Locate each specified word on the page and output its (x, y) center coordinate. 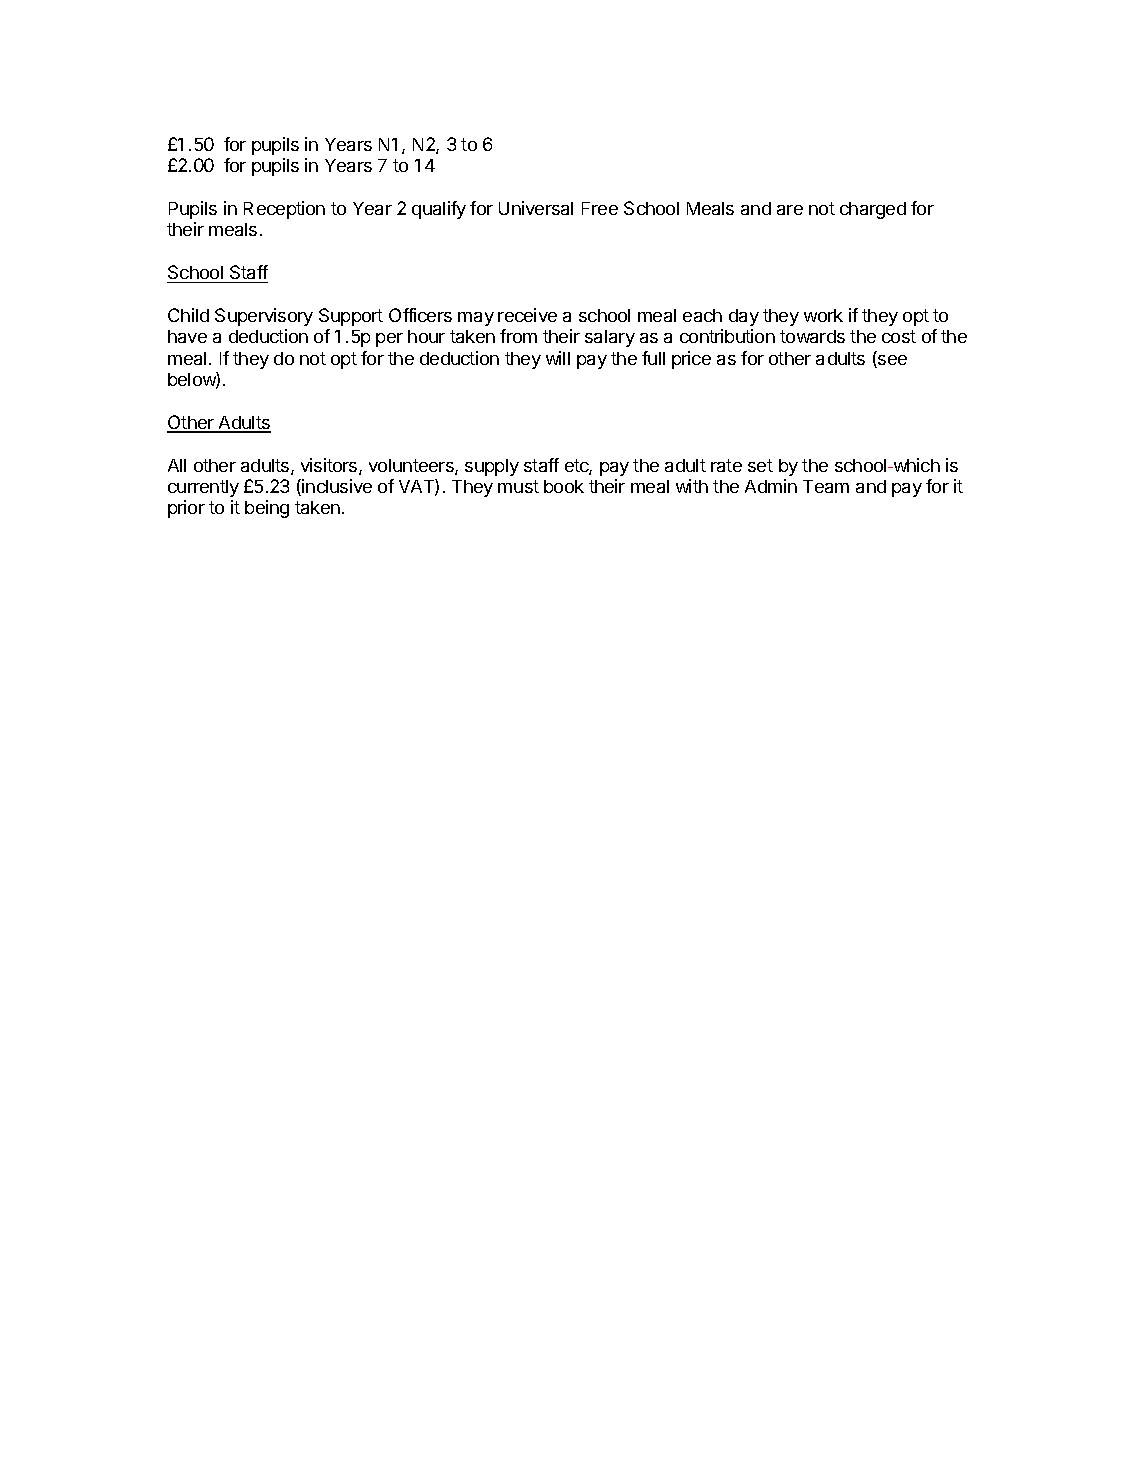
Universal (536, 208)
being (267, 509)
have (187, 336)
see (891, 361)
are (790, 210)
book (564, 486)
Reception (284, 210)
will (558, 358)
